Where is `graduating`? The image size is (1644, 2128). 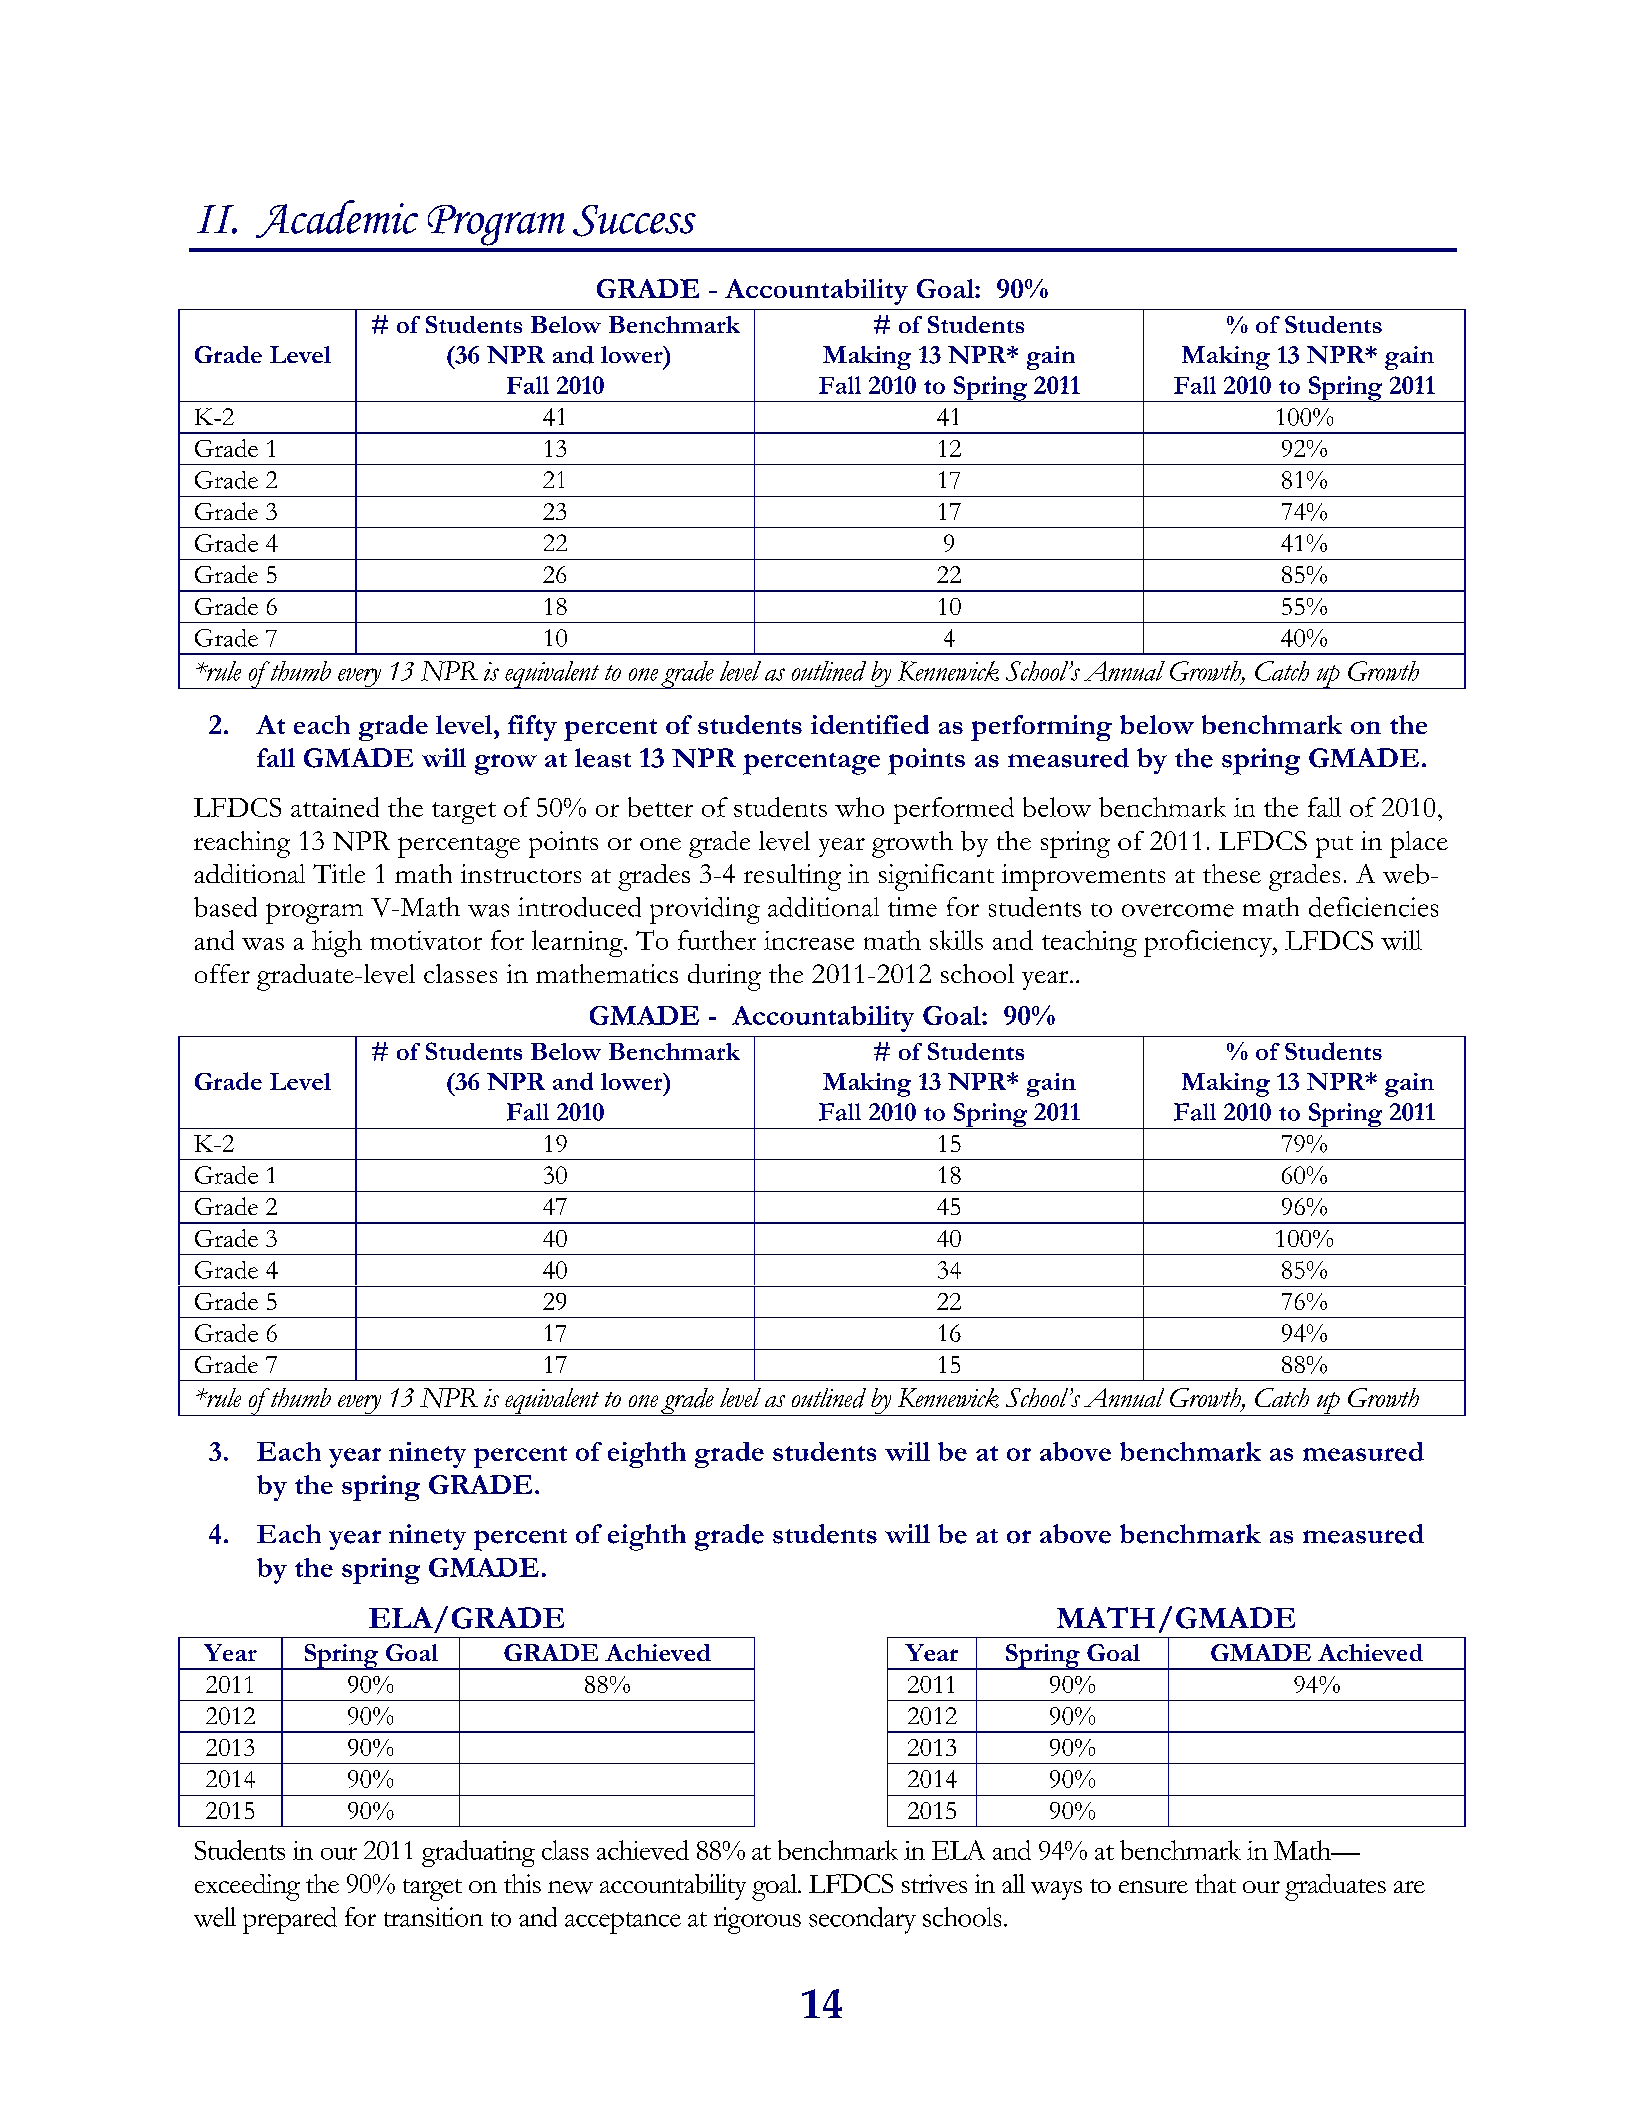
graduating is located at coordinates (478, 1853).
